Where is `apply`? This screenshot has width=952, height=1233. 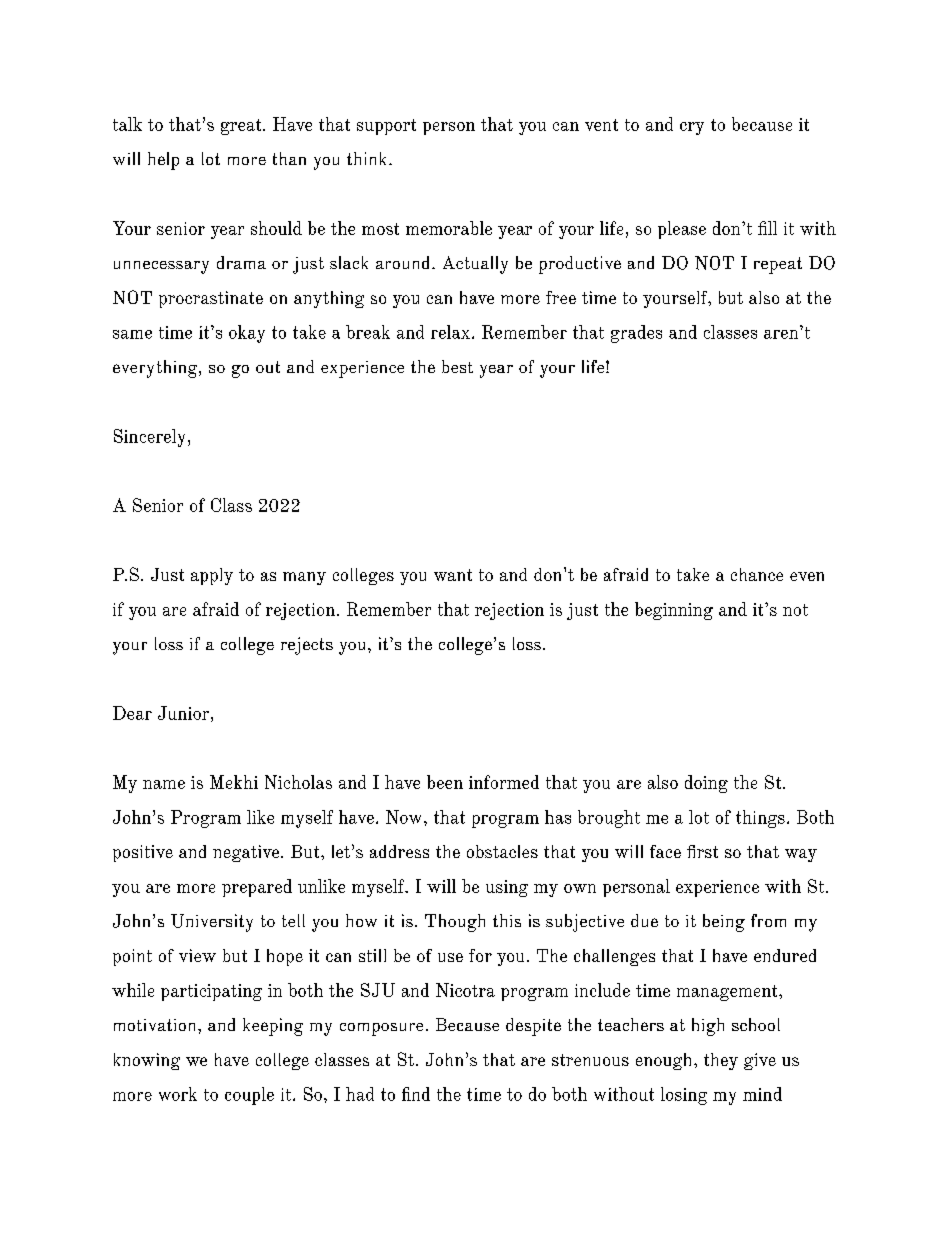
apply is located at coordinates (212, 576).
